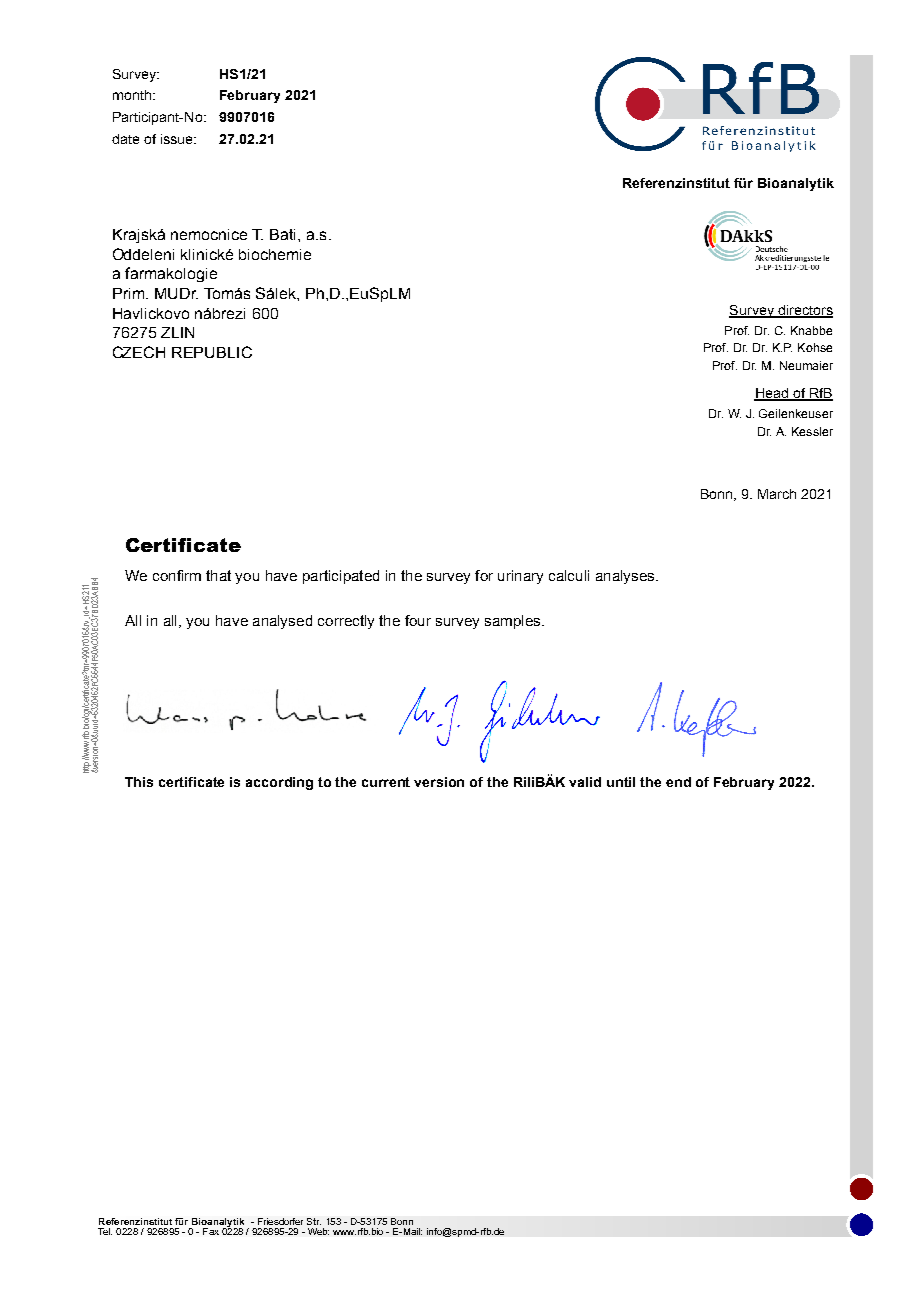  I want to click on for, so click(484, 575).
